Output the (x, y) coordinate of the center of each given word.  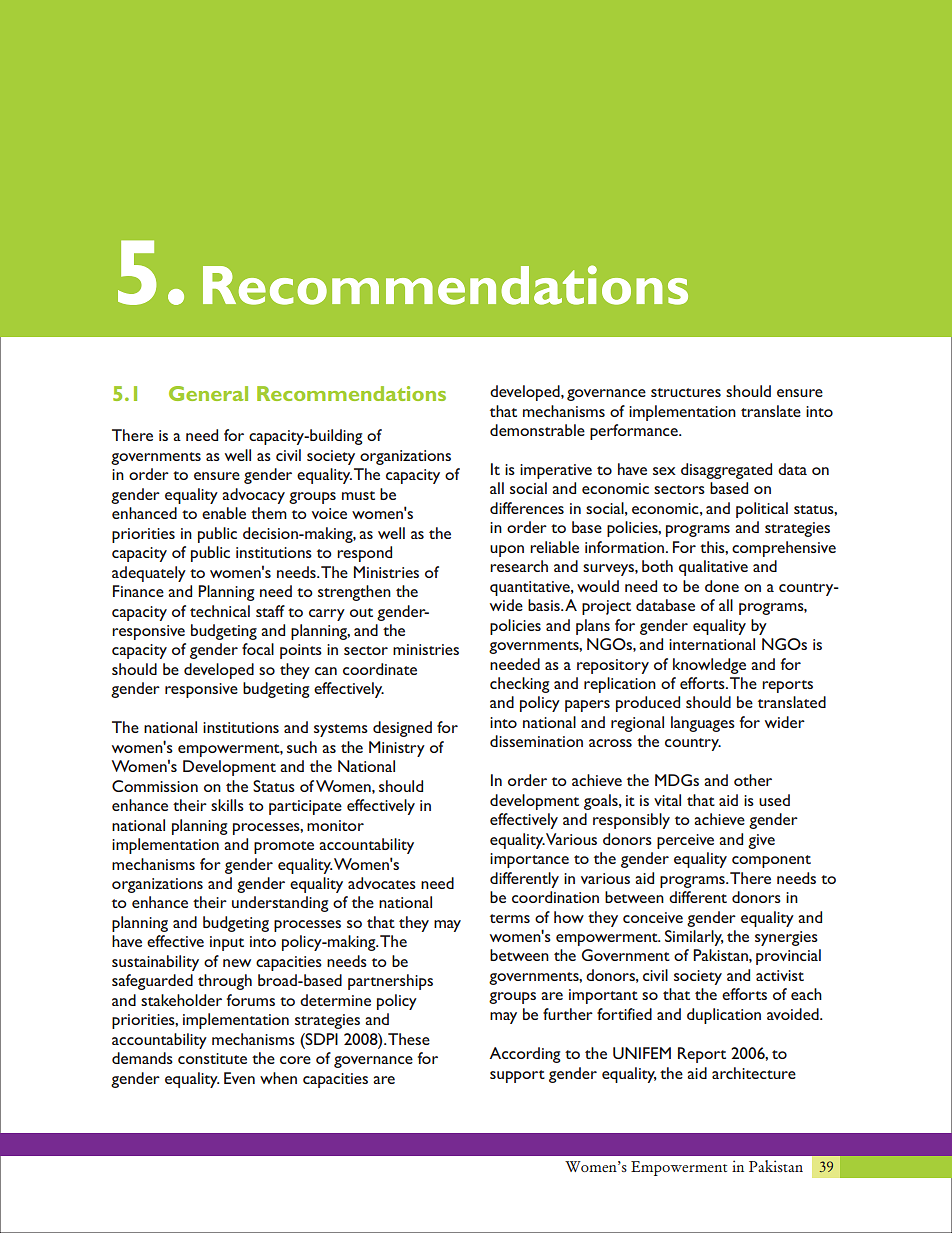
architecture (754, 1073)
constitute (212, 1058)
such (302, 747)
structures (686, 392)
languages (703, 724)
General (208, 393)
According (525, 1055)
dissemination (536, 741)
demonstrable (537, 430)
